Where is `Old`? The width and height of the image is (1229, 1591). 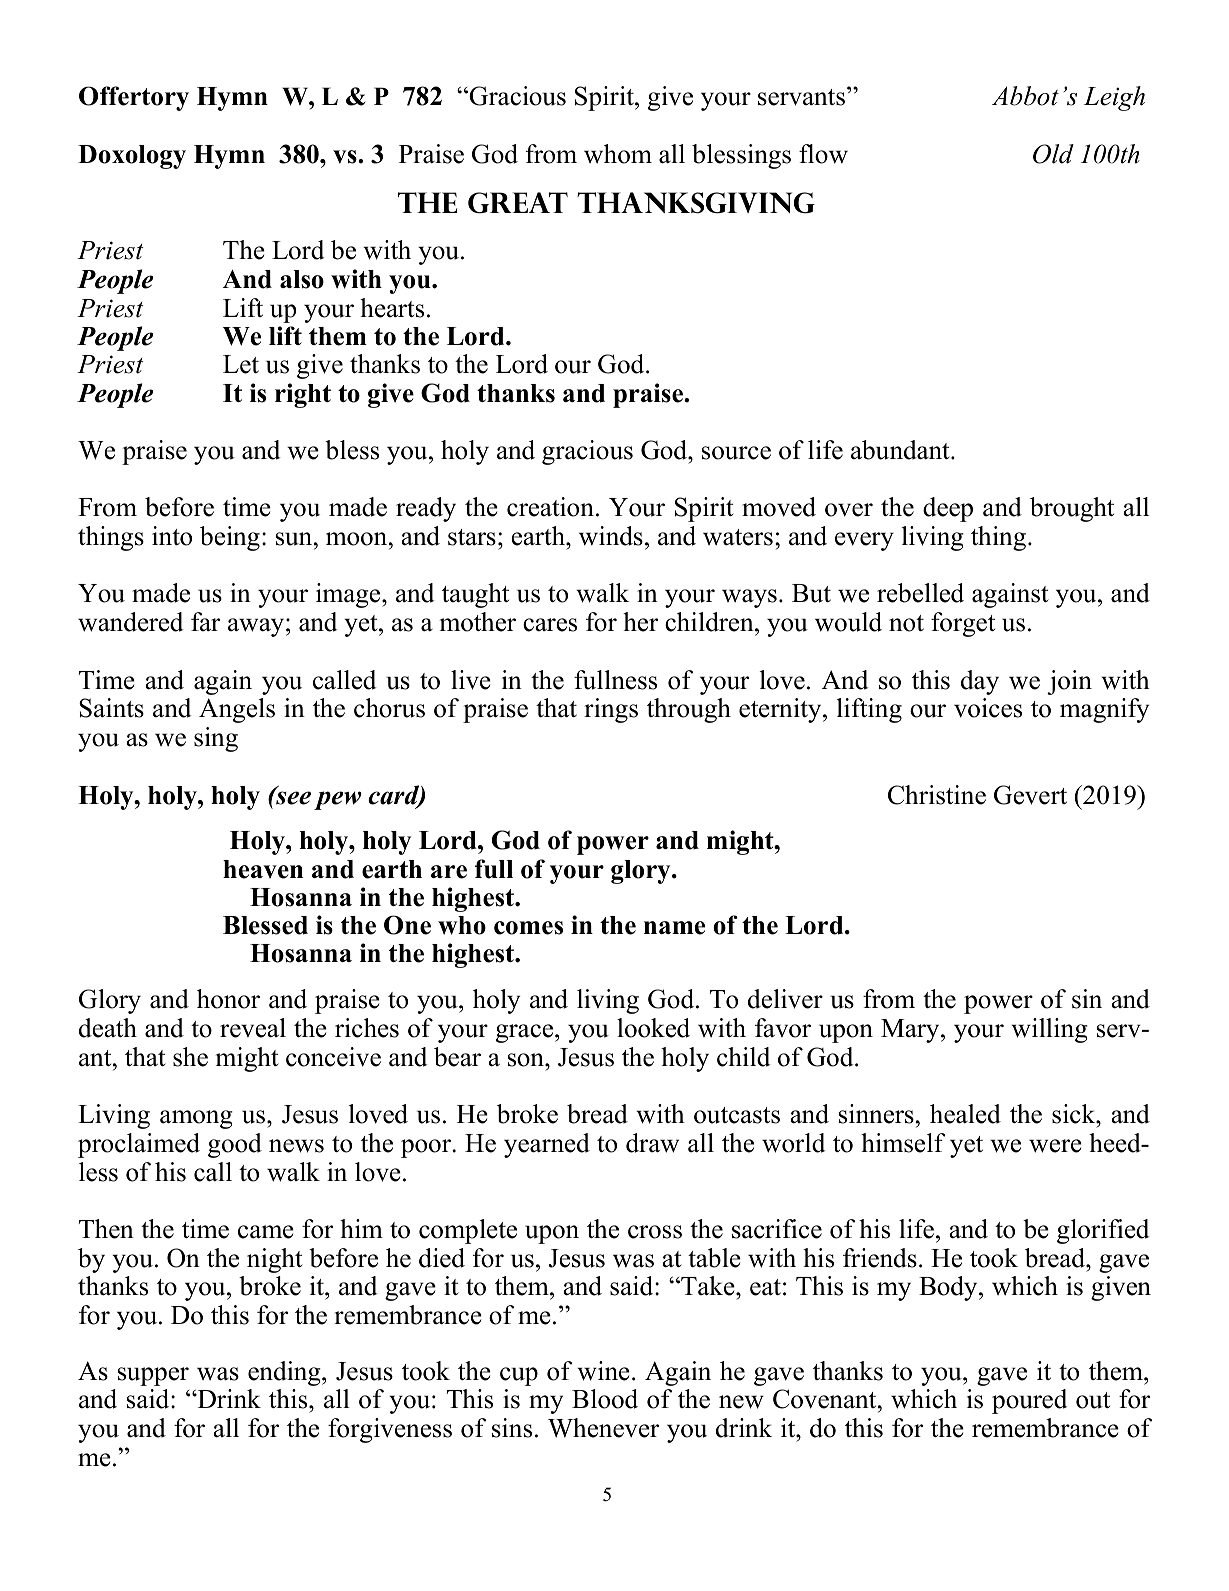 Old is located at coordinates (1053, 154).
